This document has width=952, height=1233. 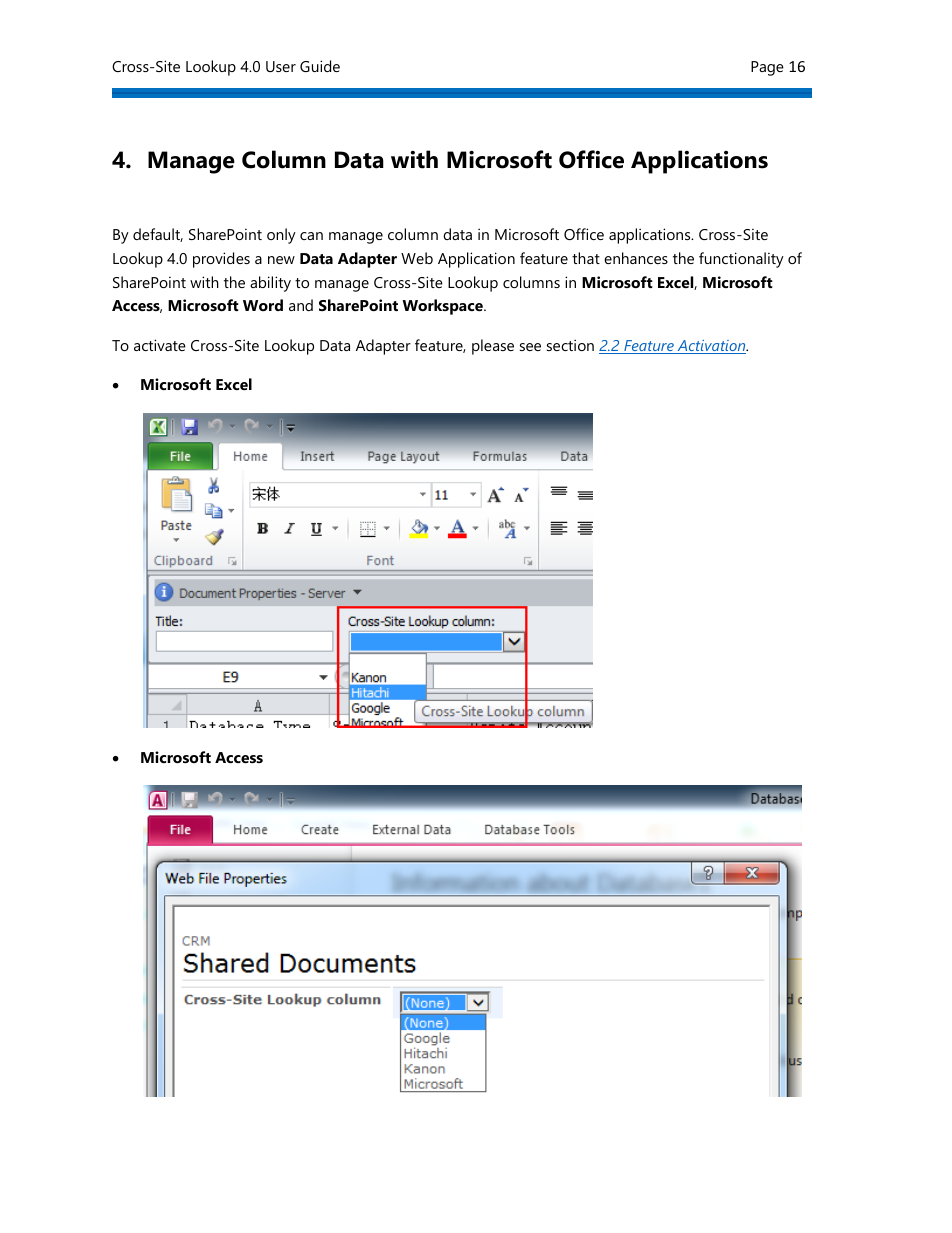 I want to click on User, so click(x=281, y=66).
